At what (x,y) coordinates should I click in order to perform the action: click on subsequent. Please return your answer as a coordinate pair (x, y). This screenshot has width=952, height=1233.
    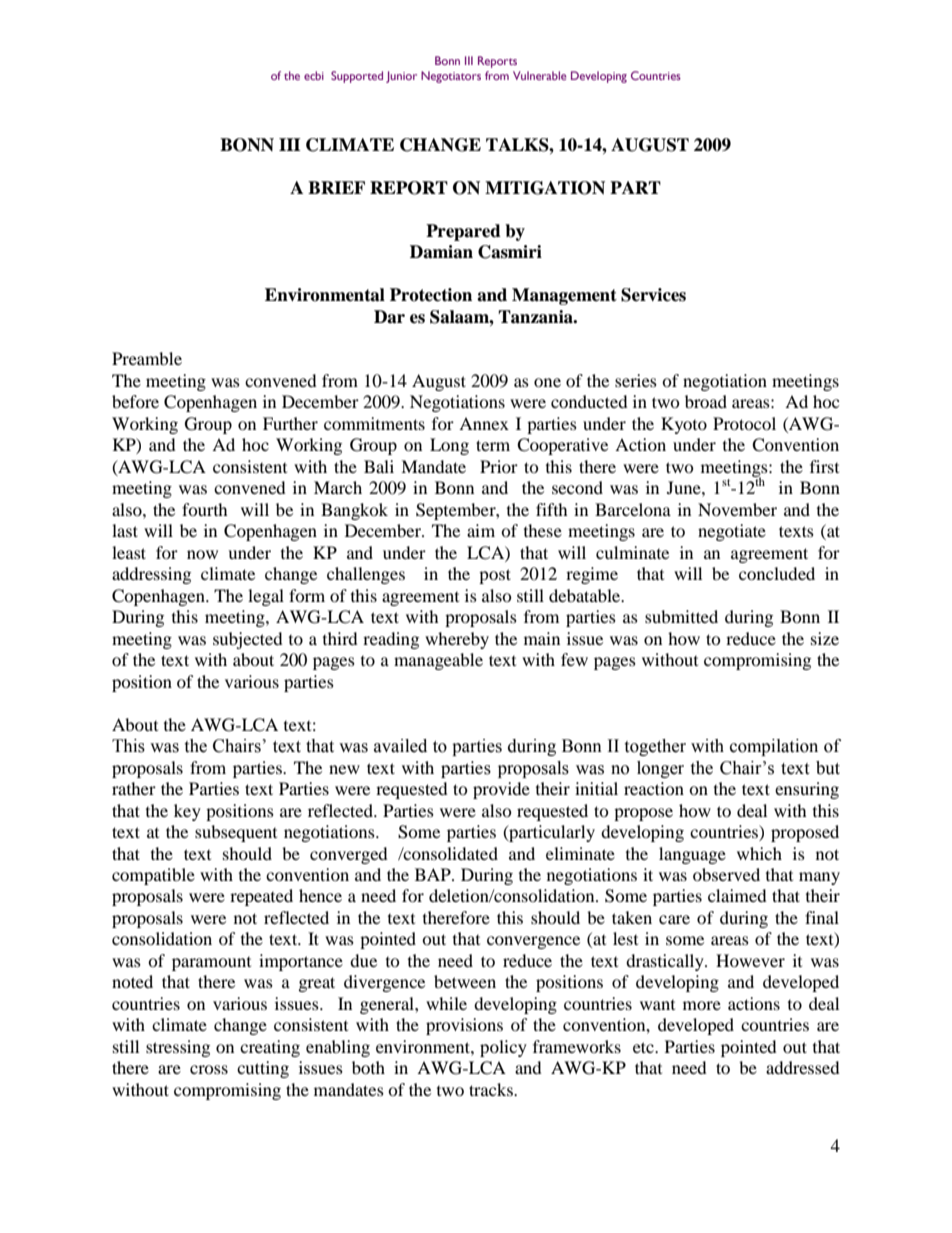
    Looking at the image, I should click on (236, 833).
